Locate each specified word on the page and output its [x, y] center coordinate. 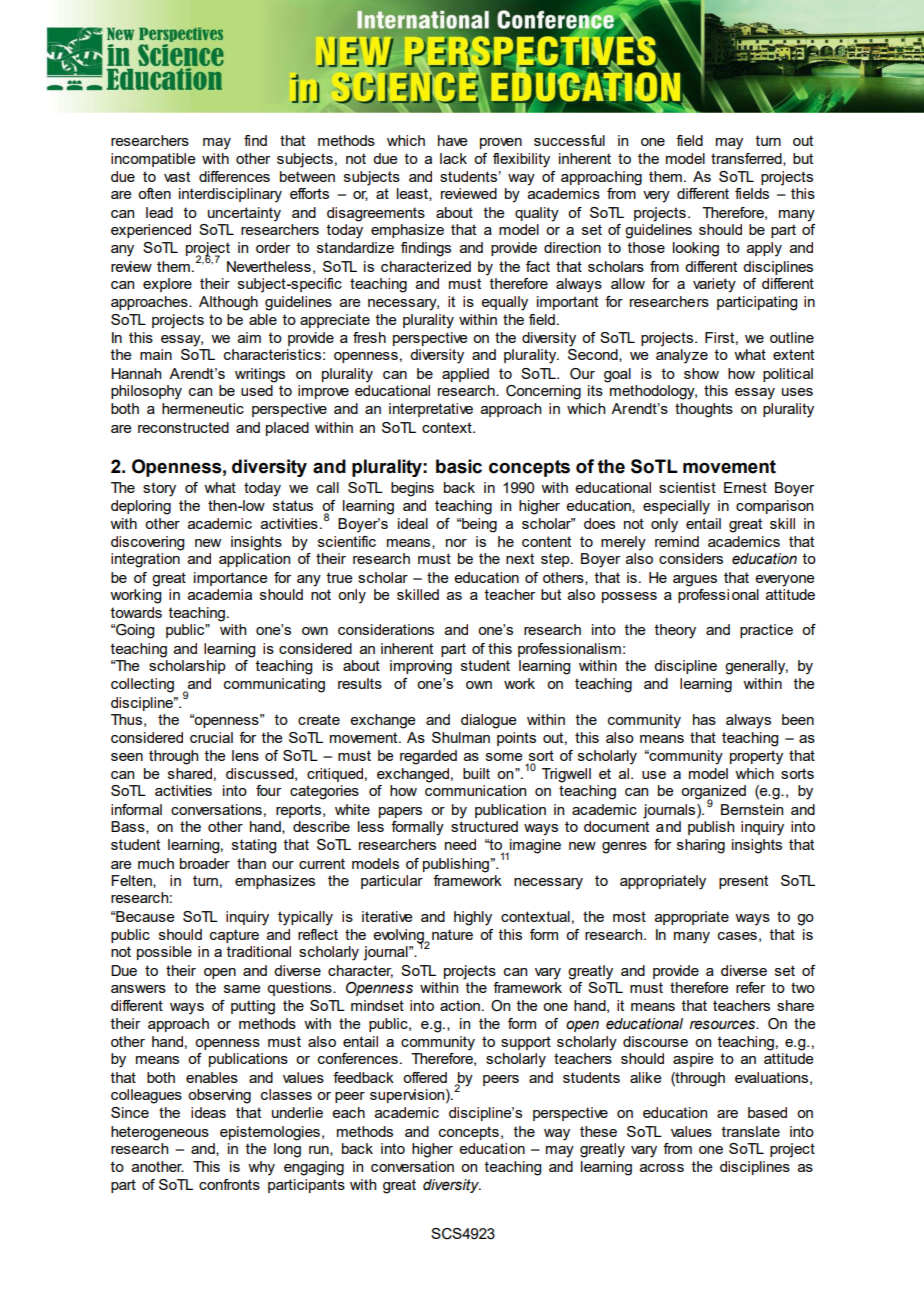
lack [453, 158]
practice [766, 631]
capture [234, 936]
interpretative [431, 410]
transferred [747, 159]
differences [234, 176]
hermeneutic [203, 408]
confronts [229, 1184]
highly [473, 918]
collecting [142, 685]
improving [421, 667]
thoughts [704, 410]
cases [737, 936]
